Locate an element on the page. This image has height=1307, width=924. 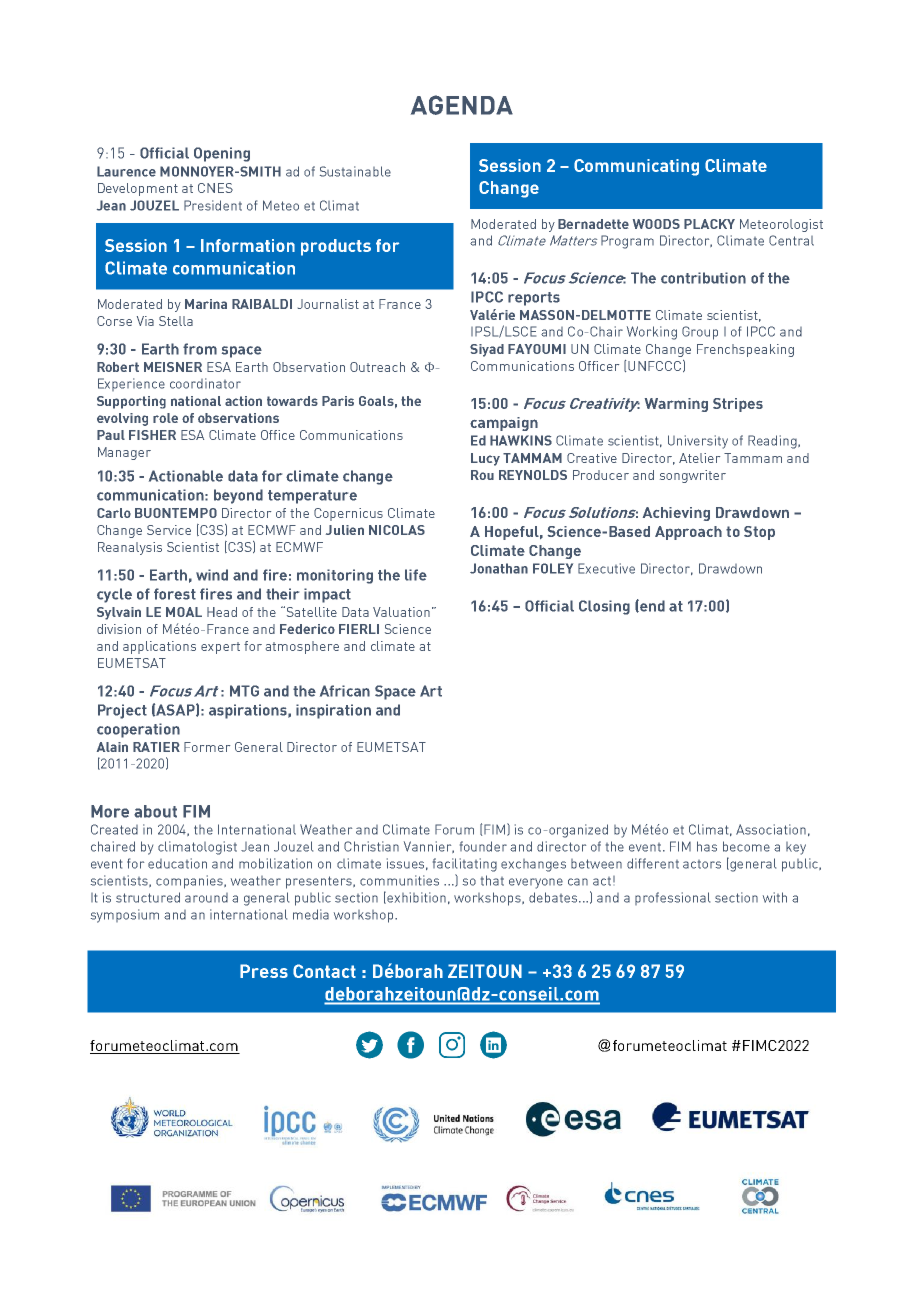
professional is located at coordinates (672, 898).
